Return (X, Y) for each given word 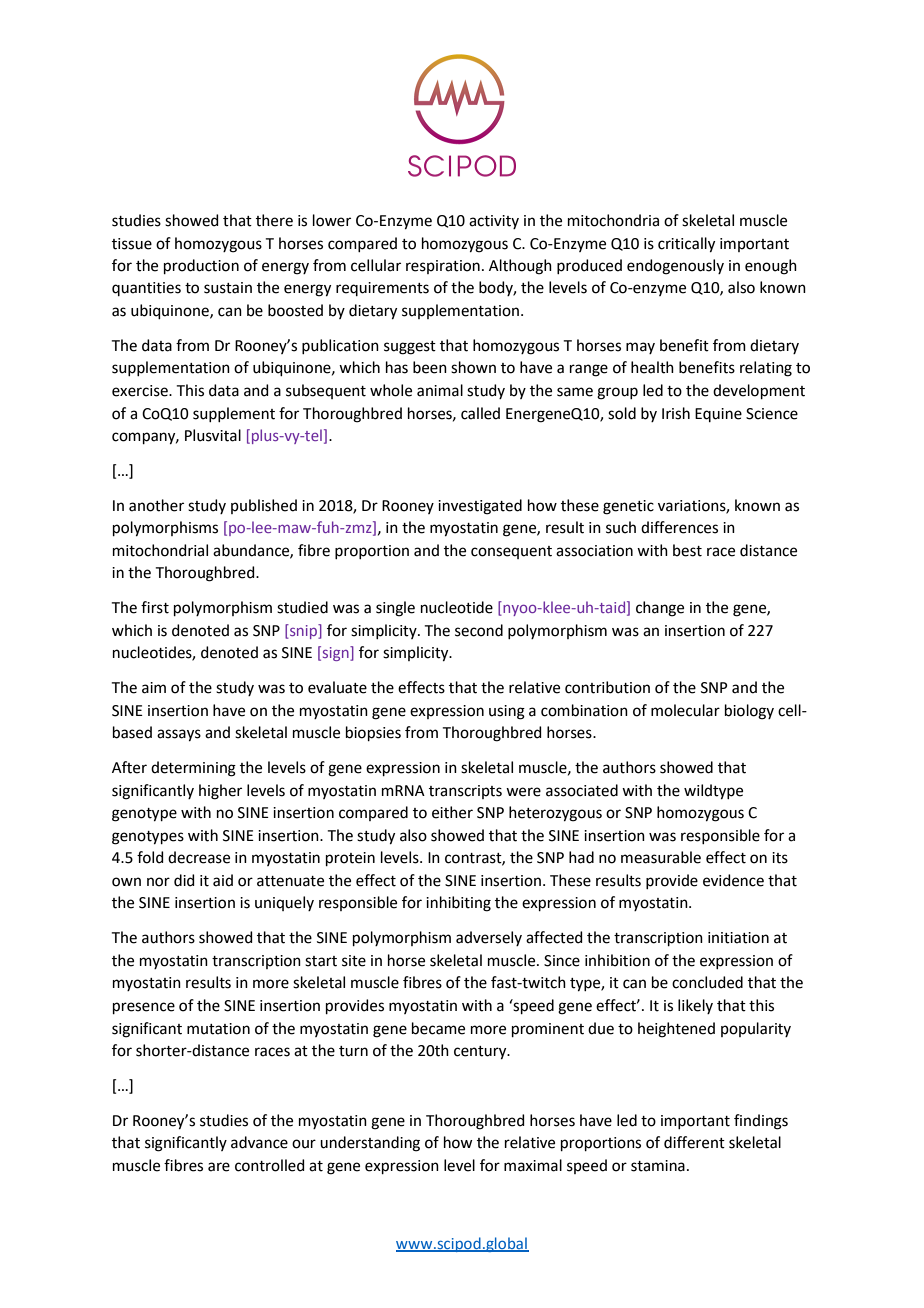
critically (686, 245)
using (507, 712)
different (694, 1142)
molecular (685, 710)
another (156, 505)
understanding (370, 1144)
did (184, 880)
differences (679, 527)
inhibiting (458, 904)
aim (154, 688)
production (201, 266)
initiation (738, 938)
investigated (480, 507)
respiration (443, 267)
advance (259, 1142)
